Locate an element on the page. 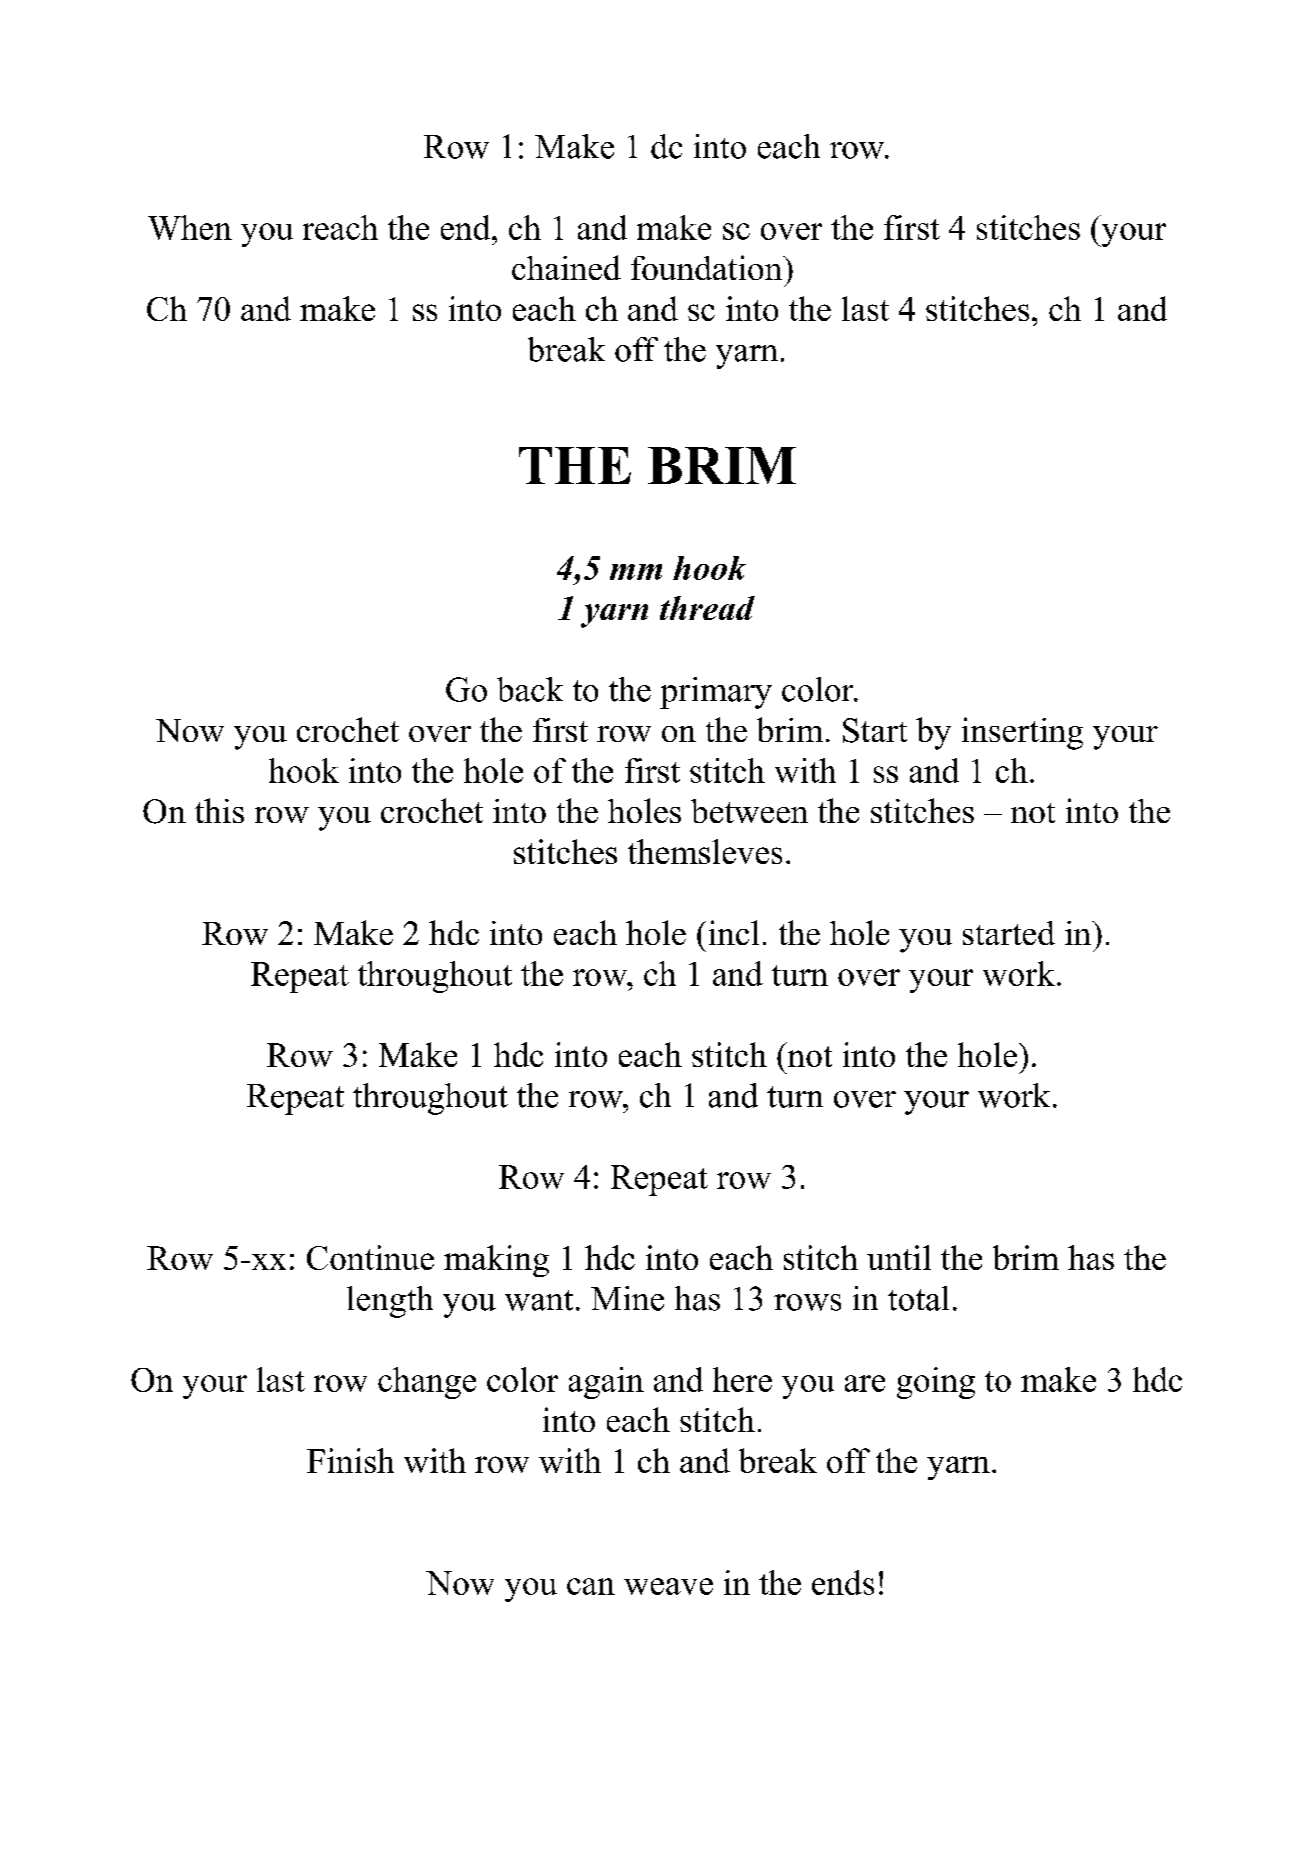 The image size is (1313, 1858). Mine is located at coordinates (627, 1298).
